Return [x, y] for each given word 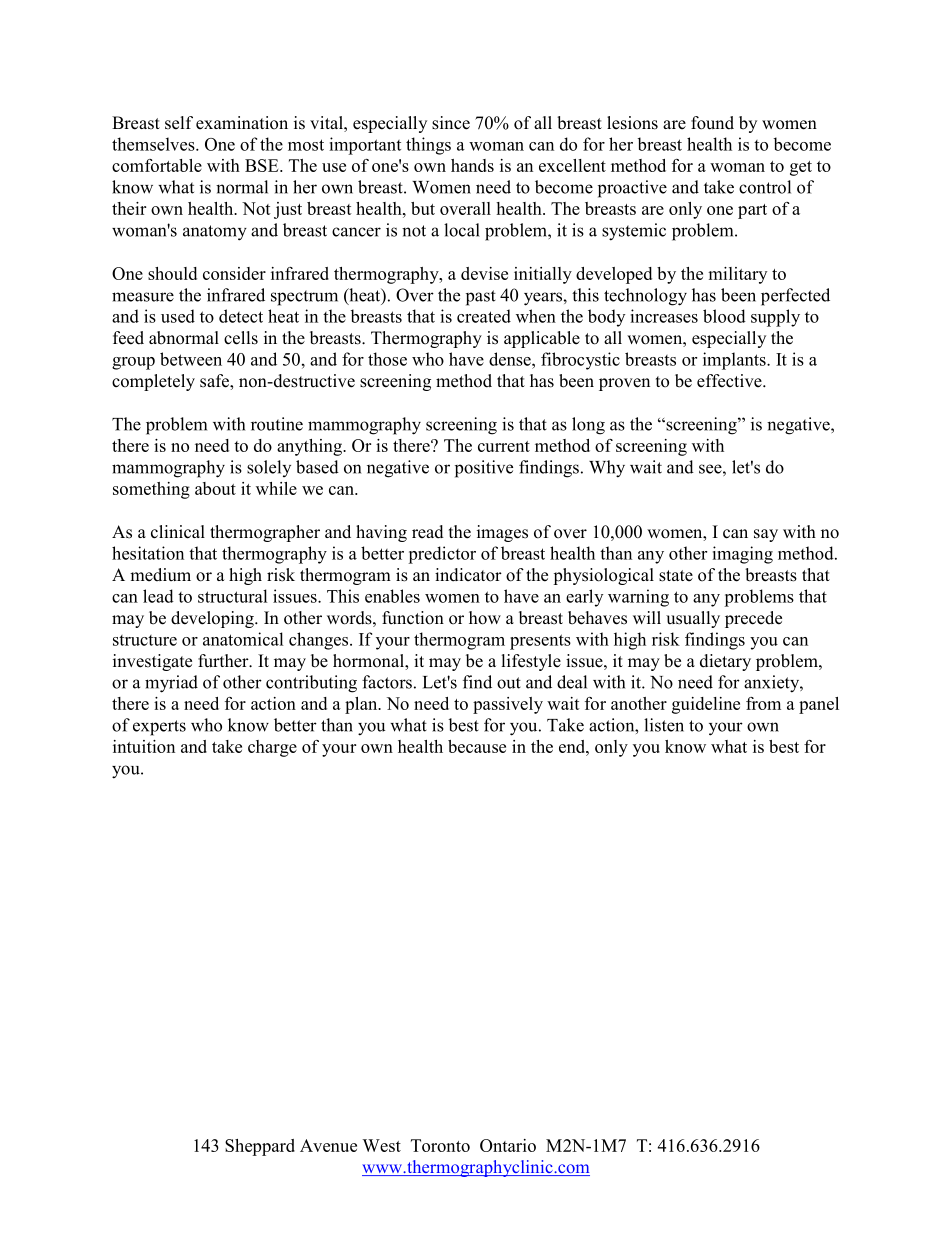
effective [730, 381]
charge [272, 748]
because [477, 746]
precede [753, 619]
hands [472, 165]
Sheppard [260, 1147]
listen [664, 725]
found [712, 123]
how [485, 618]
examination [242, 123]
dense [511, 359]
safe [215, 381]
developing [213, 619]
